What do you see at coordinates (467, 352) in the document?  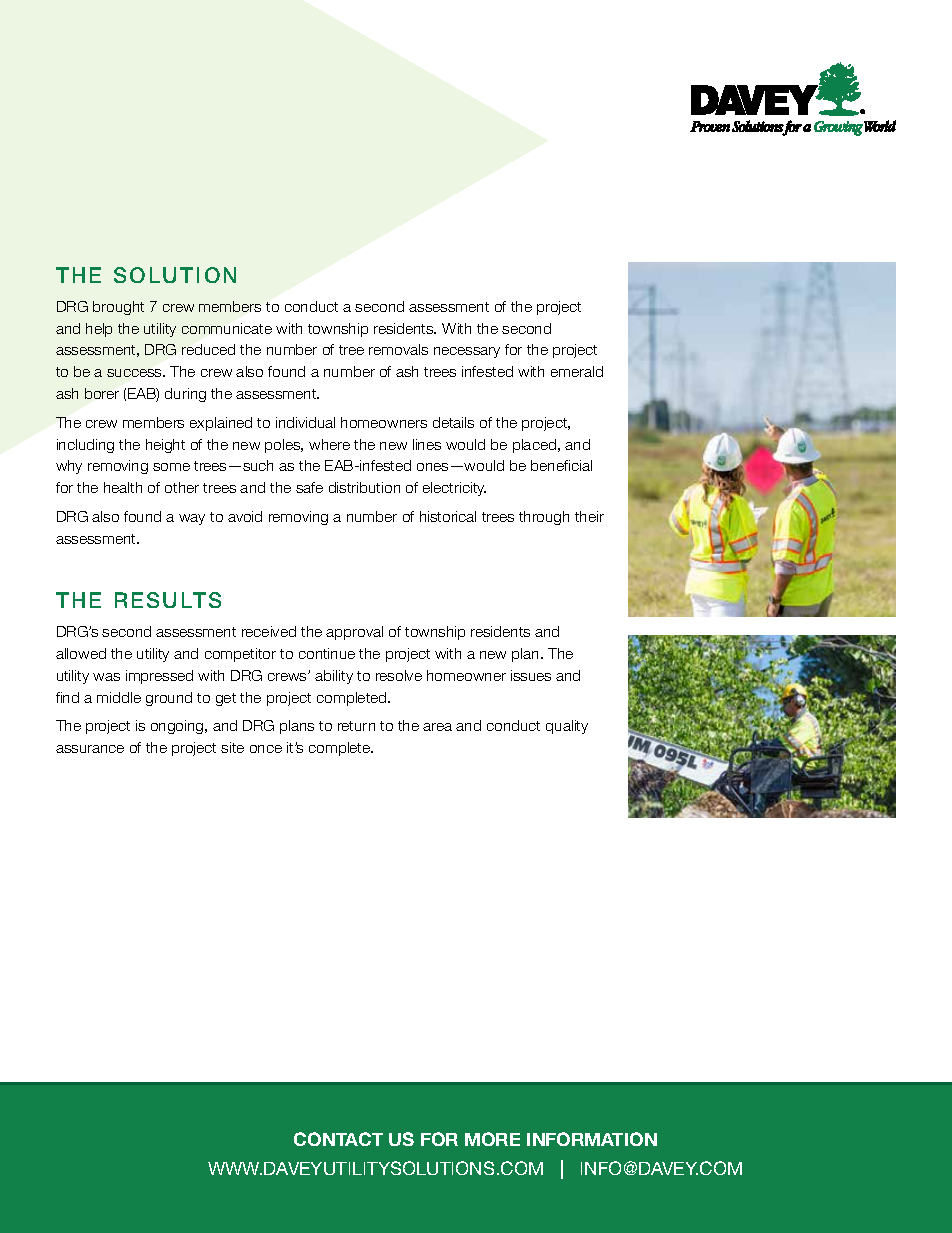 I see `necessary` at bounding box center [467, 352].
